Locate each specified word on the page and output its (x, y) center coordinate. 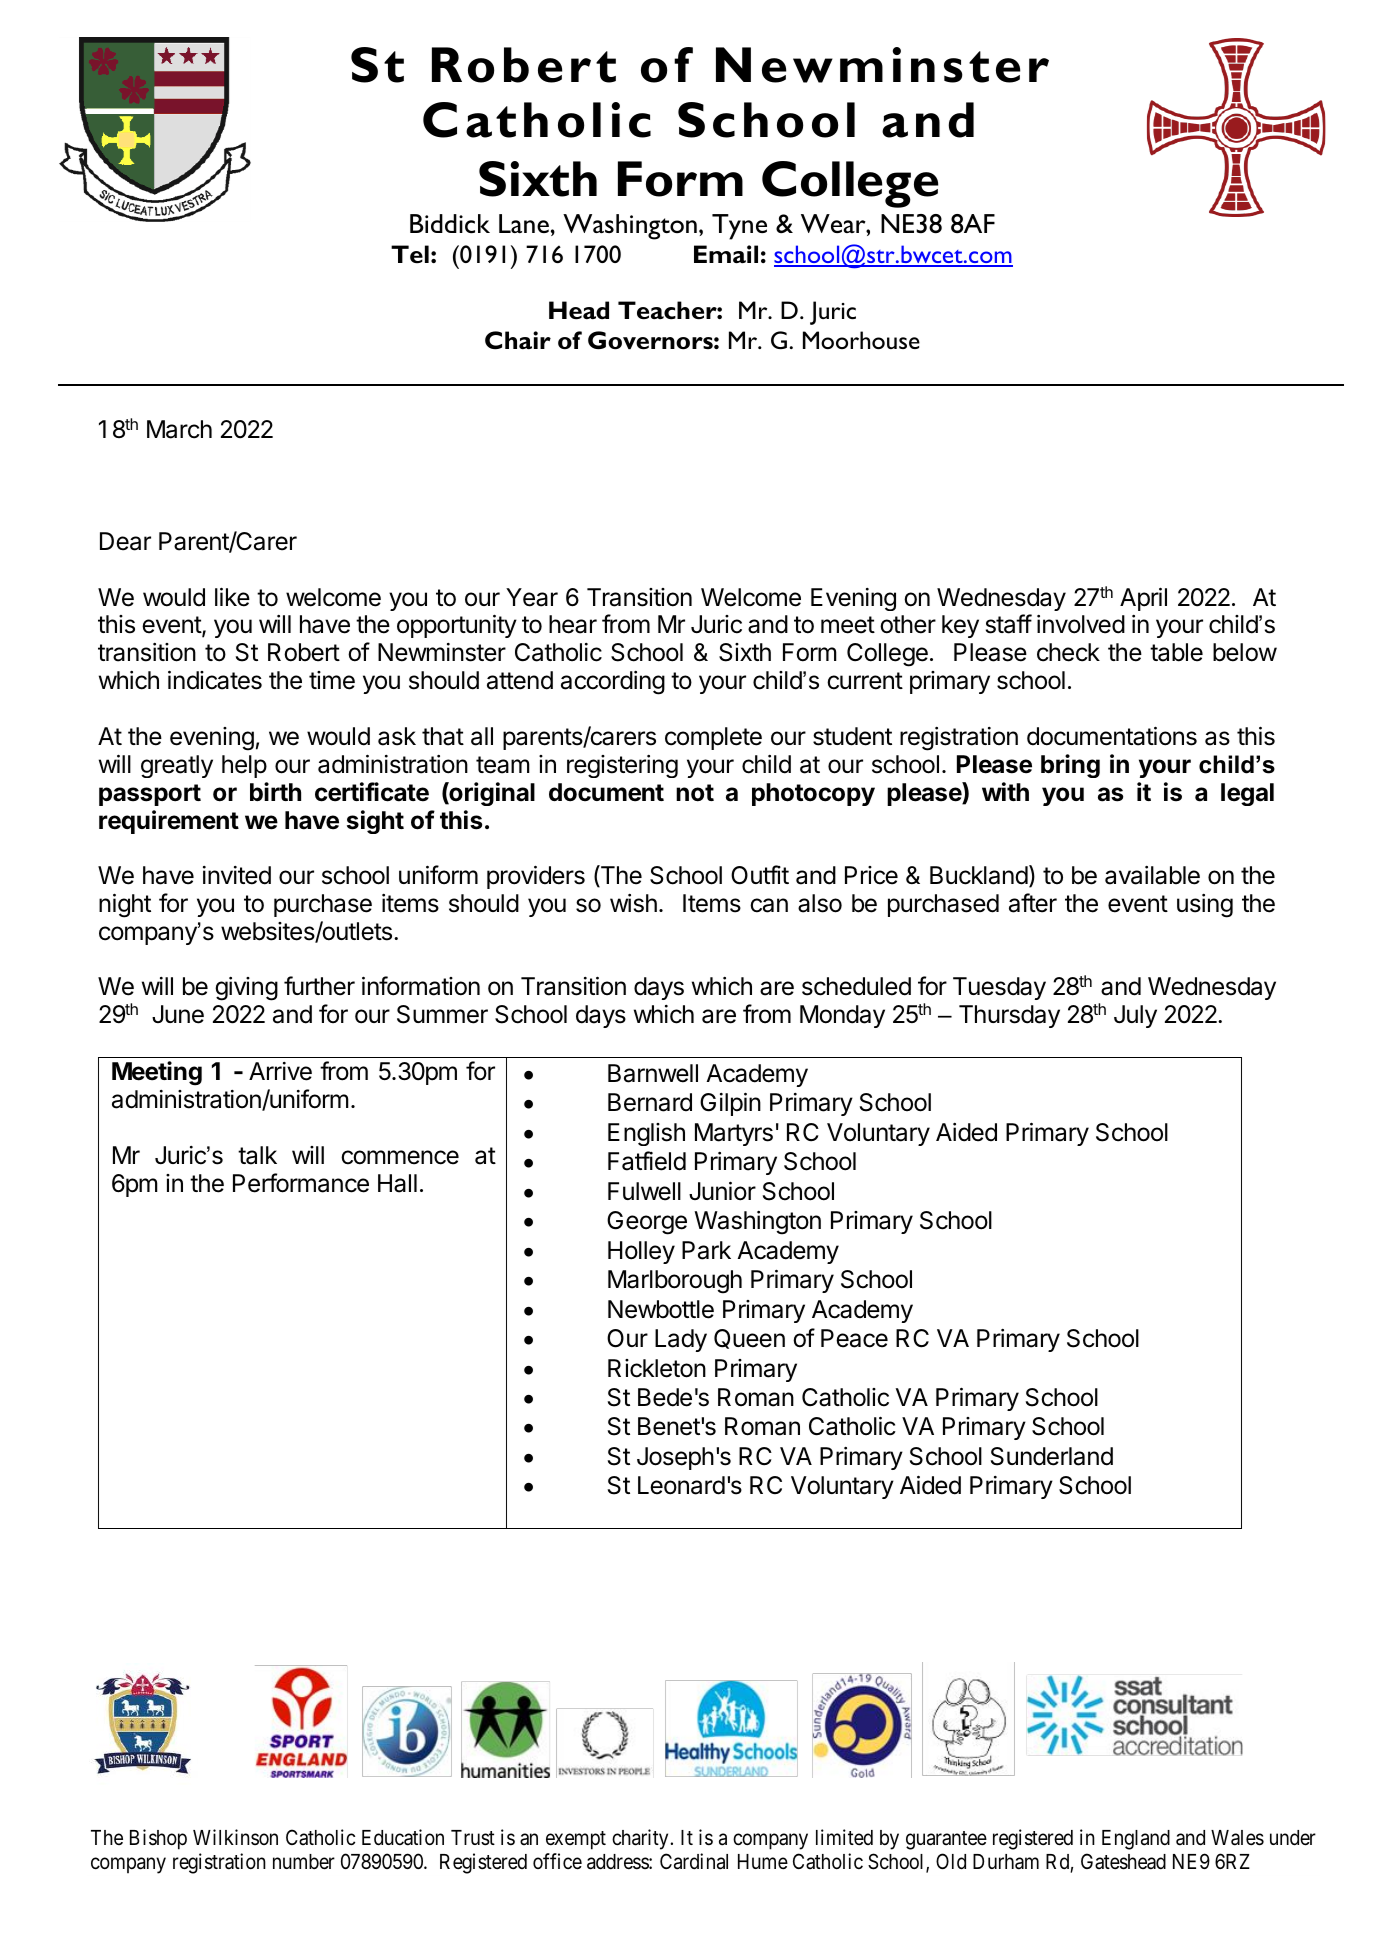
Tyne (739, 227)
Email (726, 254)
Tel (410, 254)
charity (641, 1839)
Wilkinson (235, 1837)
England (1136, 1840)
